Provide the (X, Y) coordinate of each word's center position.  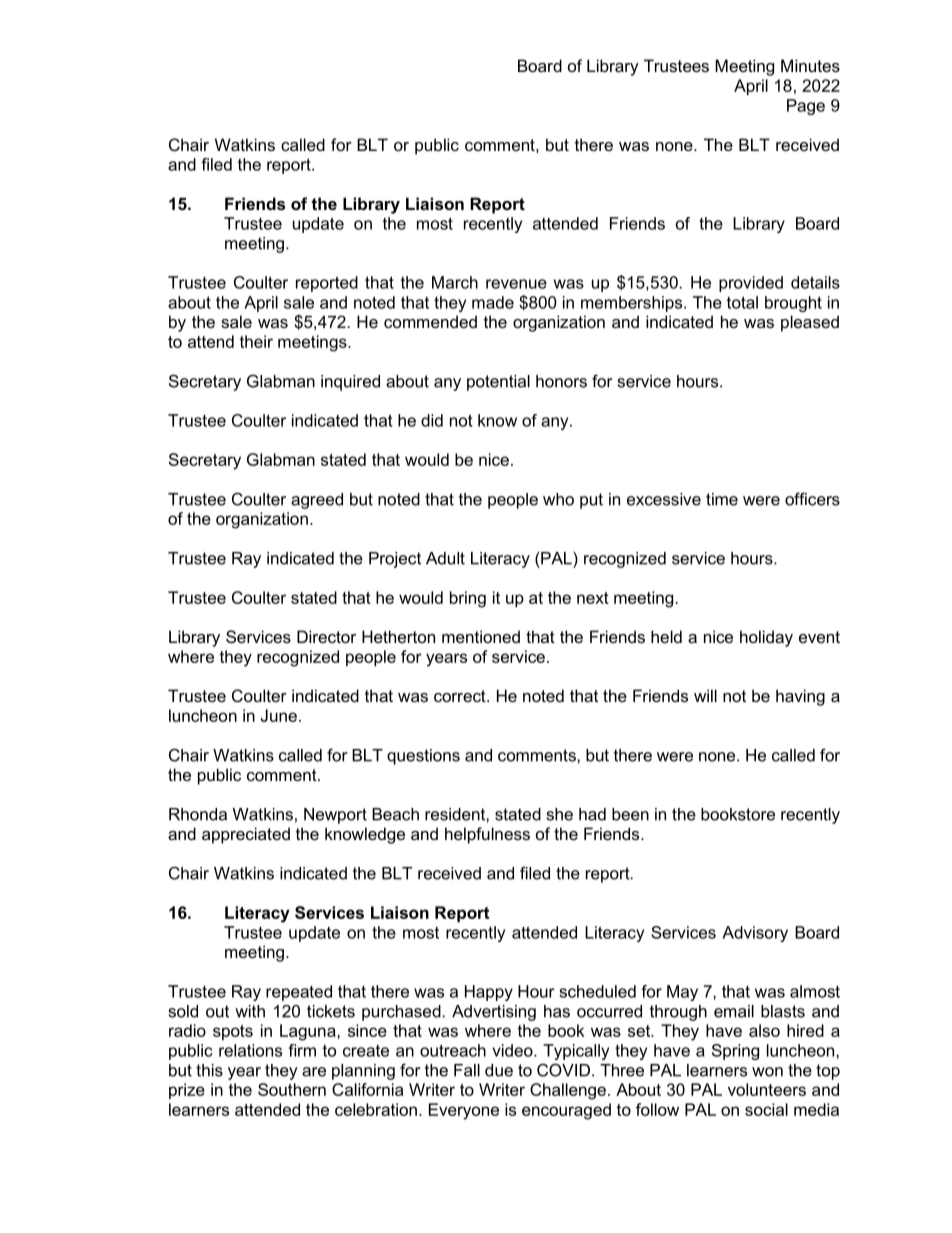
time (722, 499)
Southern (292, 1089)
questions (423, 757)
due (499, 1070)
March (455, 282)
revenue (516, 284)
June (279, 715)
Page (806, 107)
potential (498, 383)
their (256, 341)
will (705, 695)
